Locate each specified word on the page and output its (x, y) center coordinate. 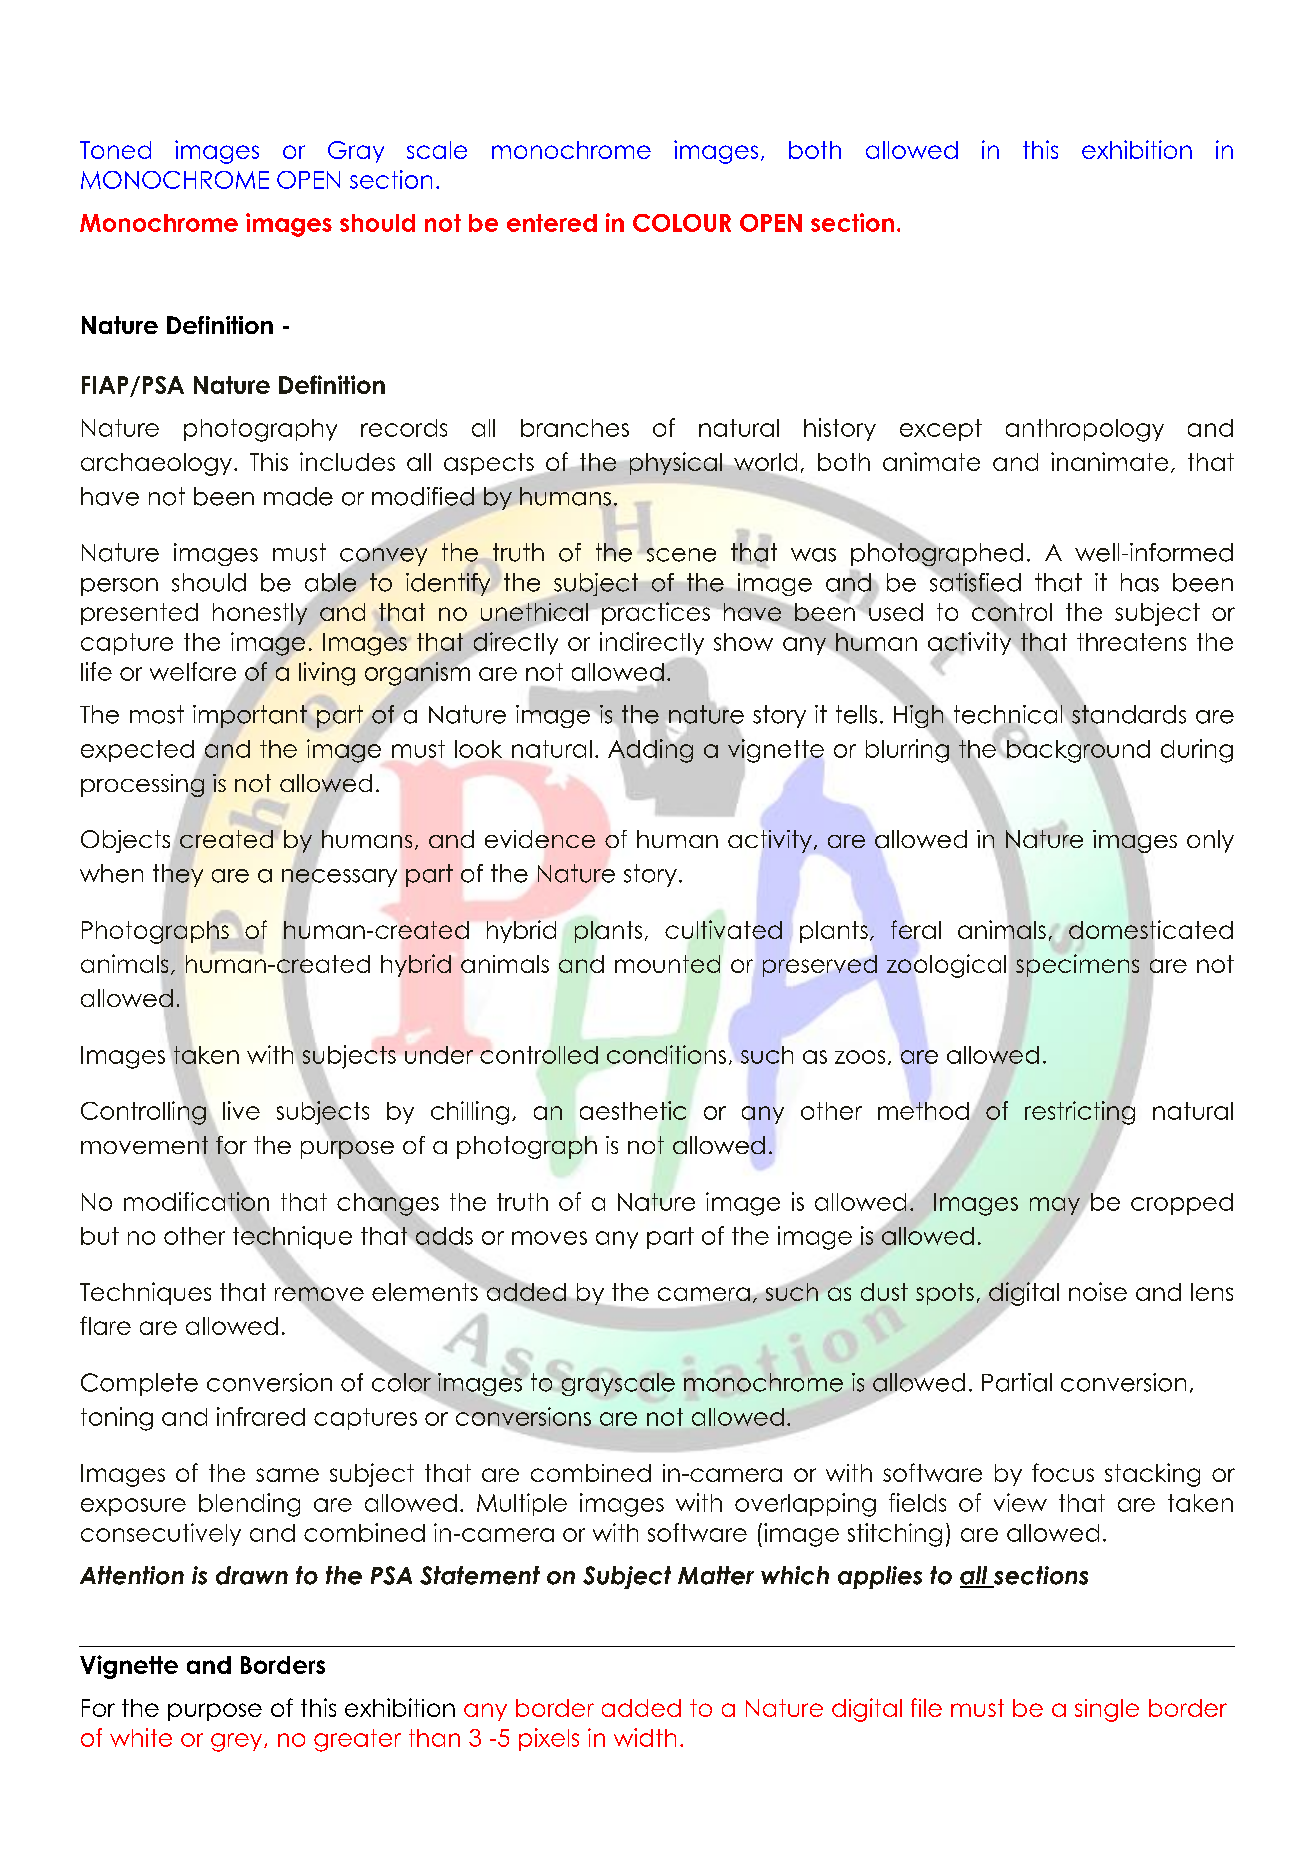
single (1107, 1710)
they (178, 875)
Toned (115, 150)
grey (238, 1742)
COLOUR (682, 223)
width (645, 1737)
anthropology (1085, 430)
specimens (1077, 965)
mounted (667, 964)
